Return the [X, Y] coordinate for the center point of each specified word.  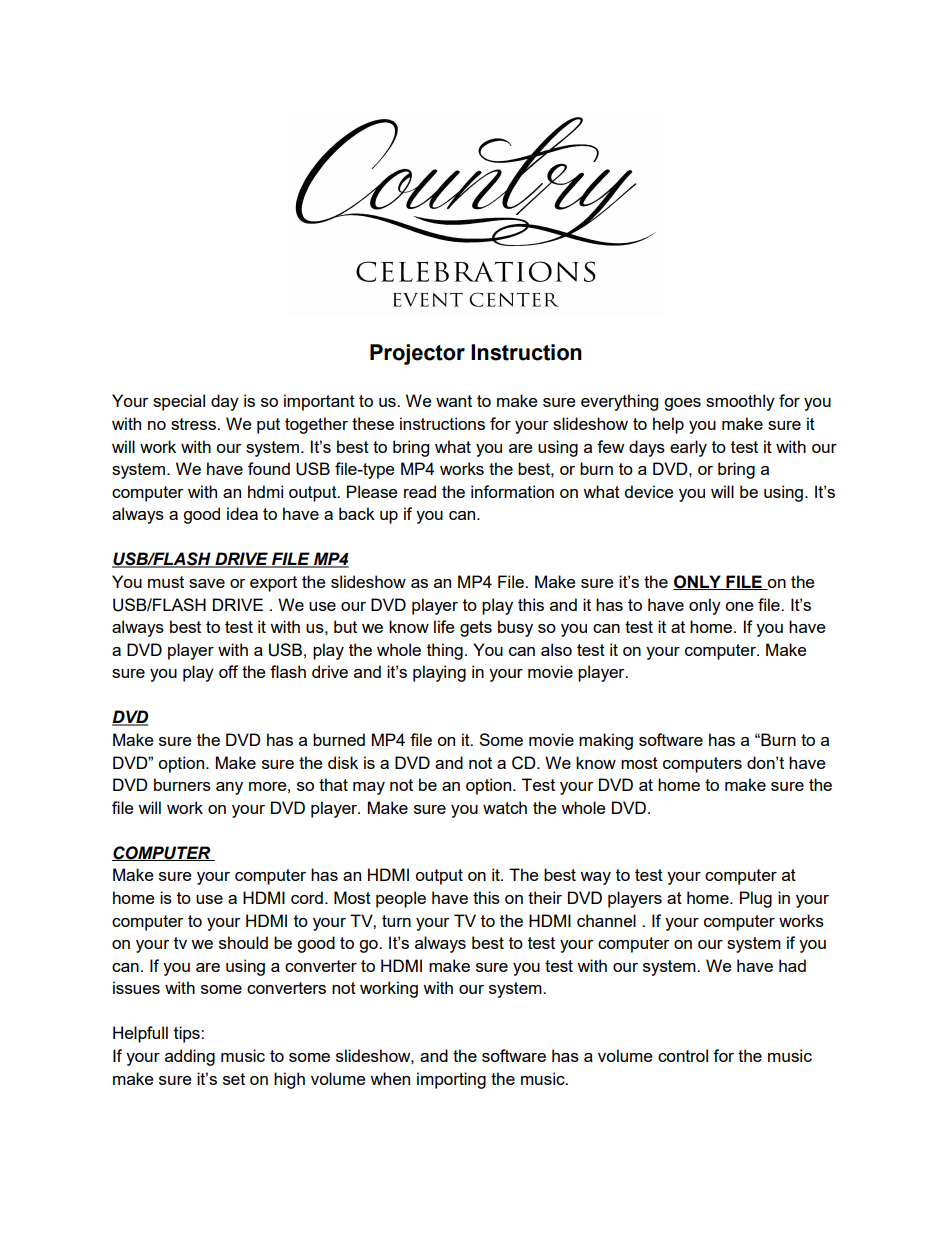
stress [194, 424]
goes [682, 404]
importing [451, 1080]
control [683, 1055]
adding [190, 1057]
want [454, 401]
